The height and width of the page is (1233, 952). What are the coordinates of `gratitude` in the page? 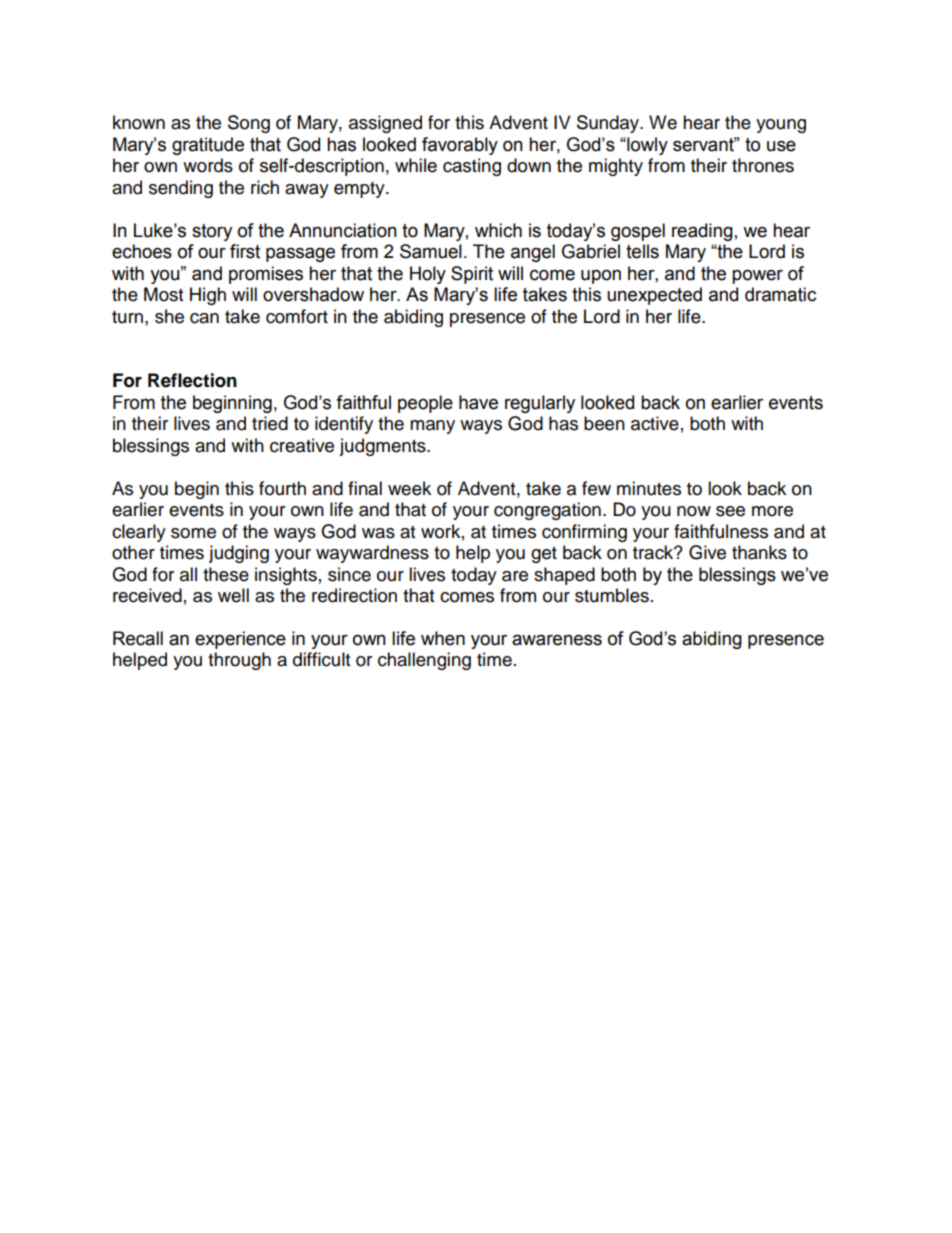 It's located at (208, 146).
